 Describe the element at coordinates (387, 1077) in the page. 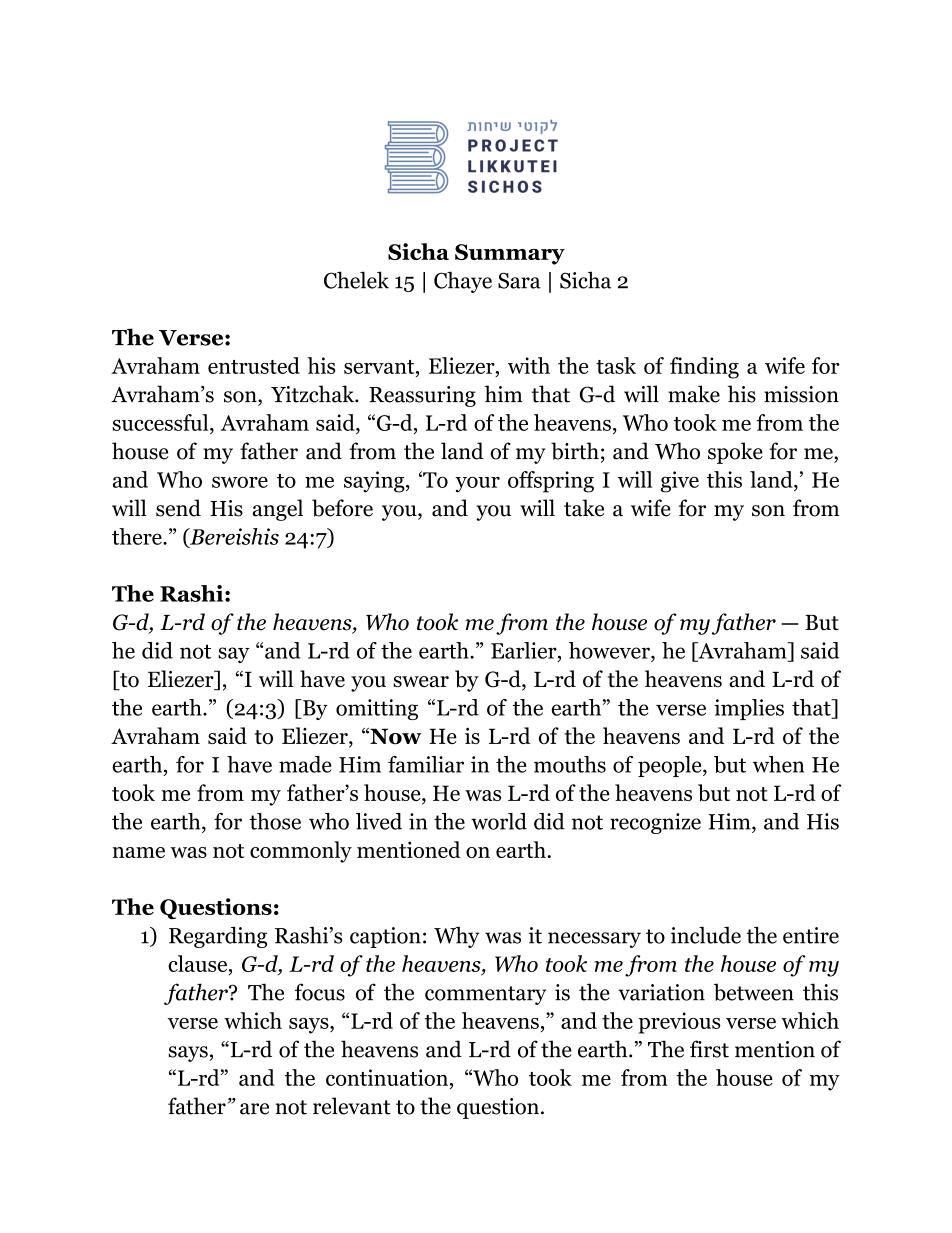

I see `continuation` at that location.
